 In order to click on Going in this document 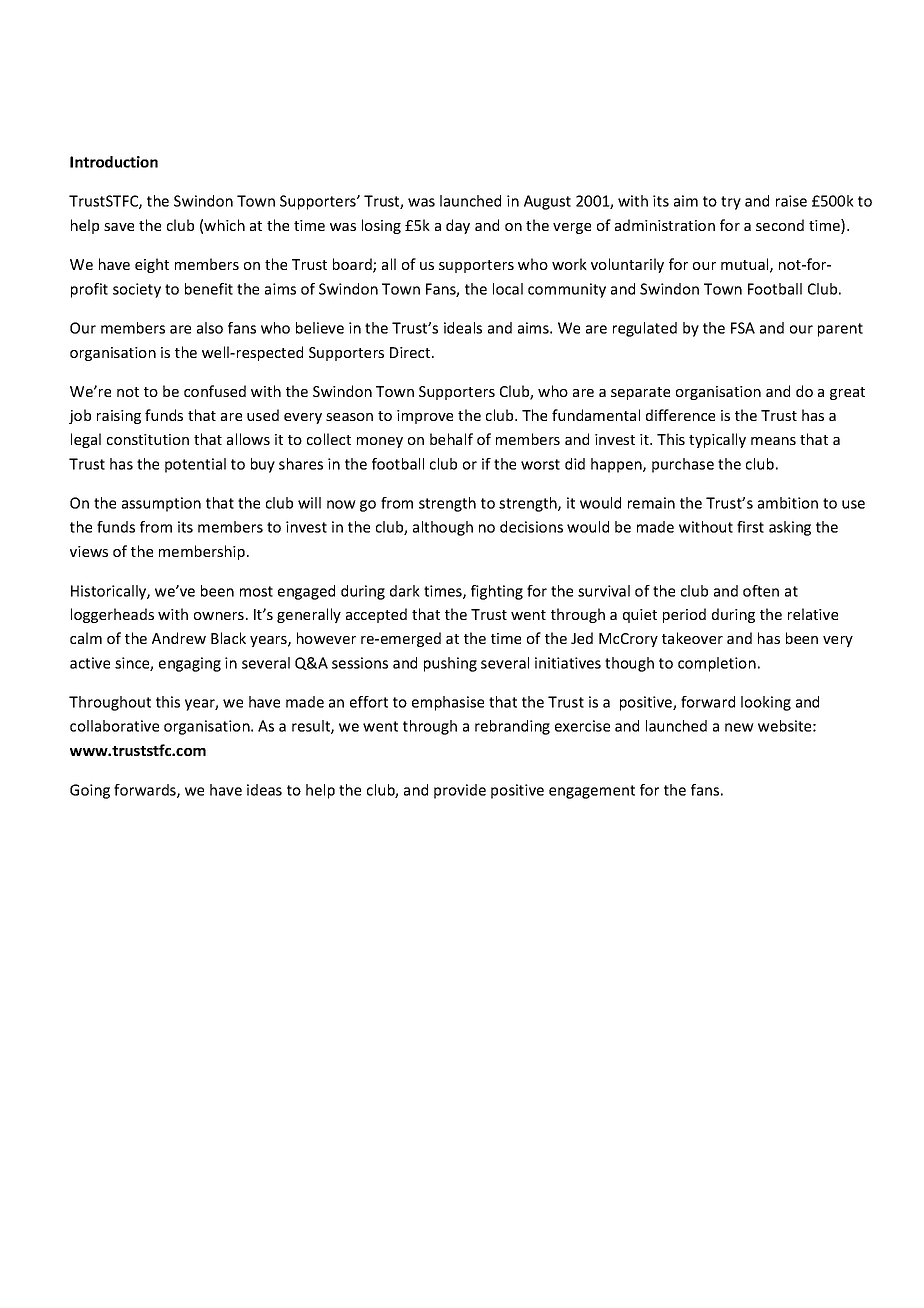, I will do `click(90, 791)`.
